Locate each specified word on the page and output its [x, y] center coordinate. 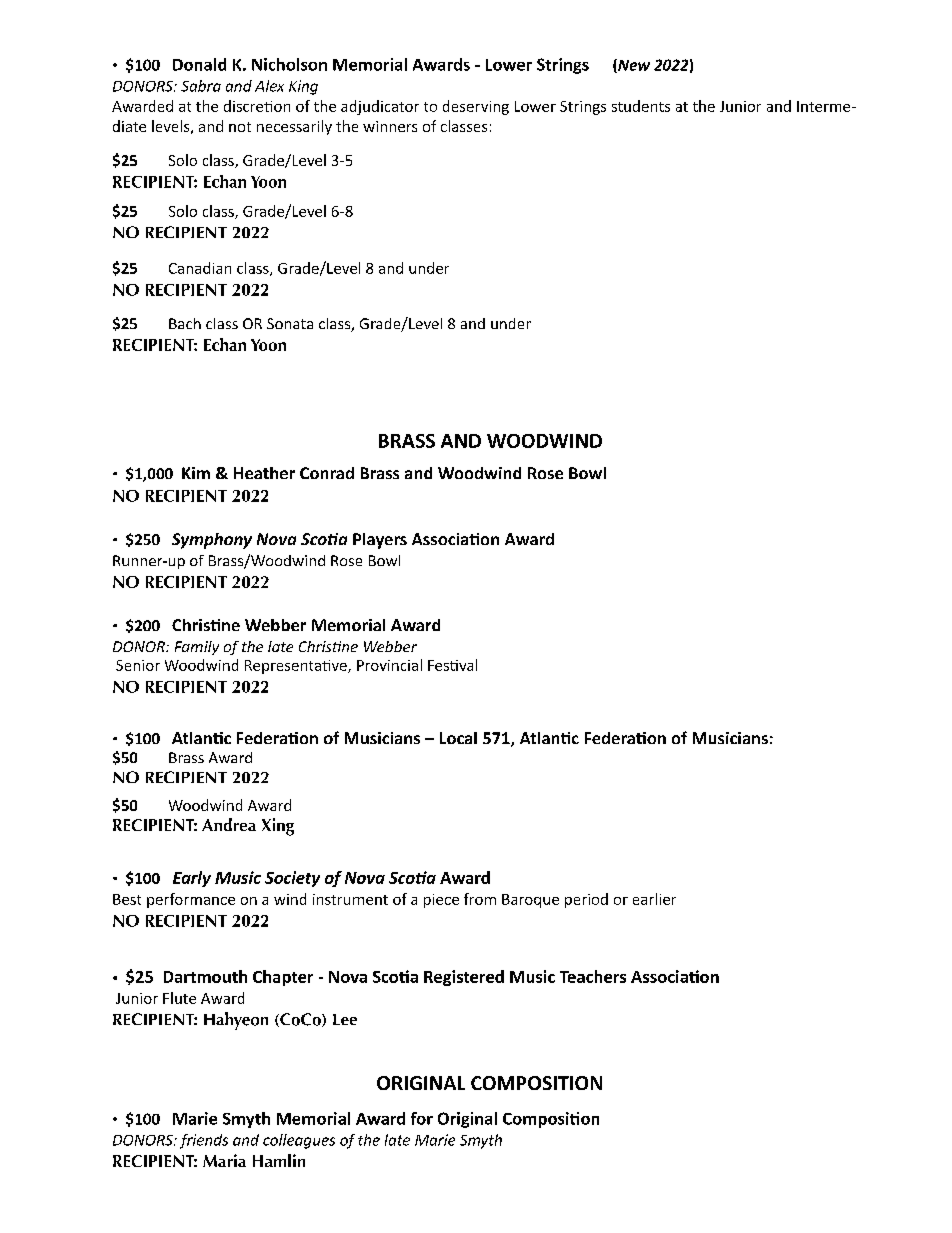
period [586, 900]
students [641, 106]
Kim [196, 473]
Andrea [229, 824]
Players [380, 541]
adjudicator [380, 107]
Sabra [201, 86]
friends [204, 1141]
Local [458, 738]
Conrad [327, 473]
